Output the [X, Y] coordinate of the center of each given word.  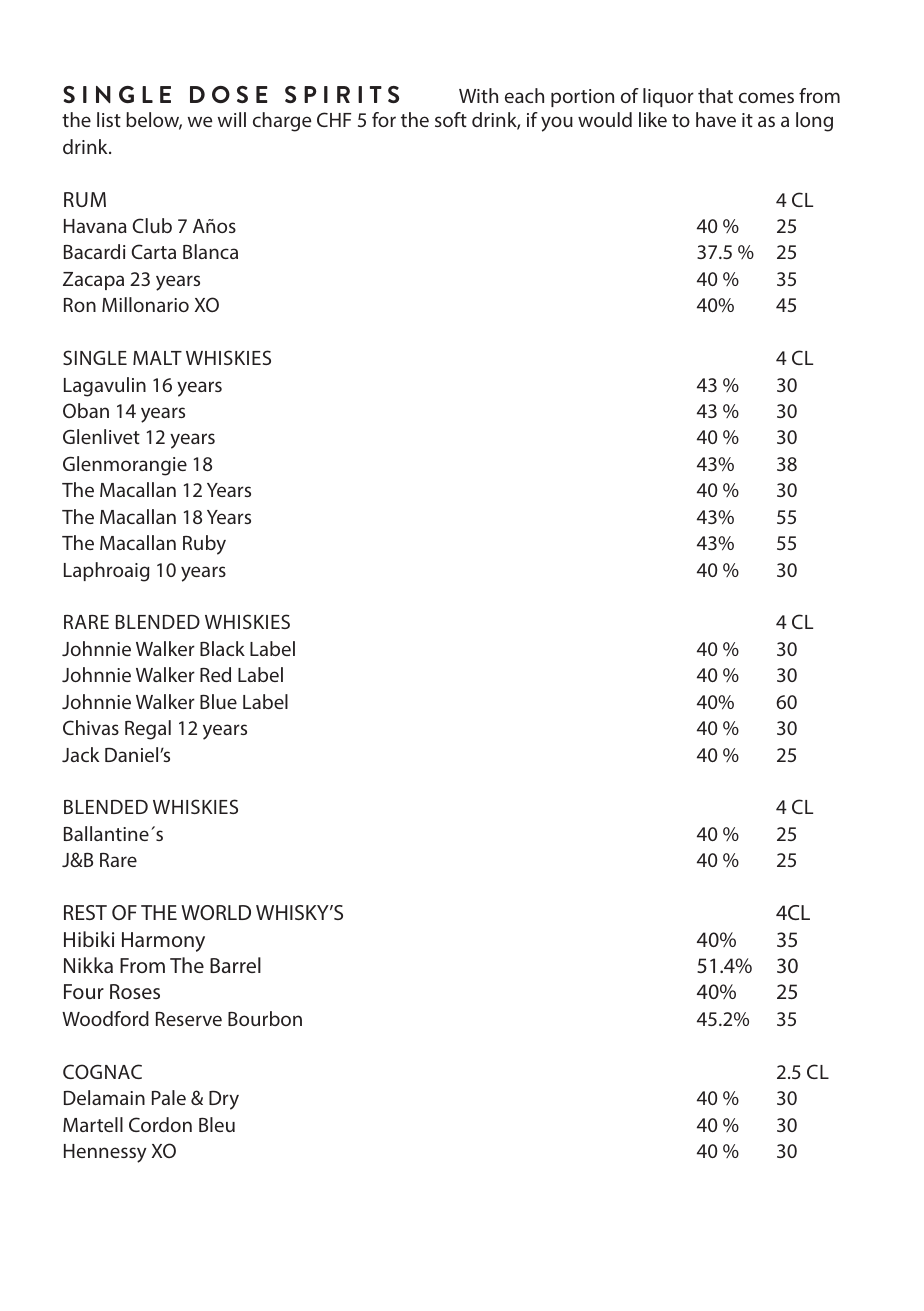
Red [215, 674]
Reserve [189, 1019]
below [154, 121]
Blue [218, 701]
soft [451, 119]
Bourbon [265, 1018]
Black [222, 648]
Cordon [160, 1124]
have [716, 119]
